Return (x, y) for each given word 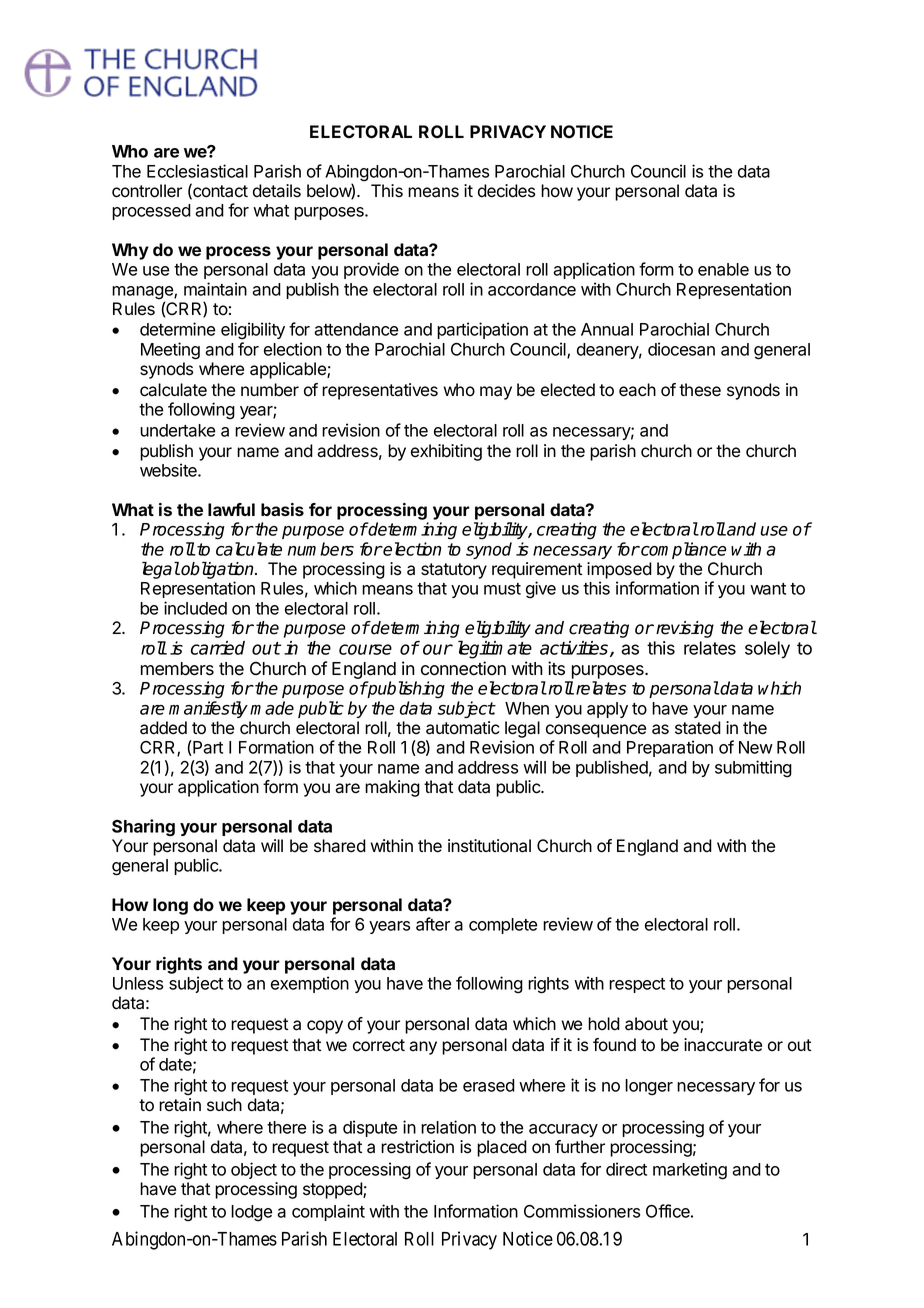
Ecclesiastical (197, 171)
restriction (417, 1147)
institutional (489, 846)
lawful (231, 509)
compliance (683, 550)
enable (723, 269)
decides (506, 191)
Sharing (143, 827)
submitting (753, 769)
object (254, 1170)
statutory (454, 571)
